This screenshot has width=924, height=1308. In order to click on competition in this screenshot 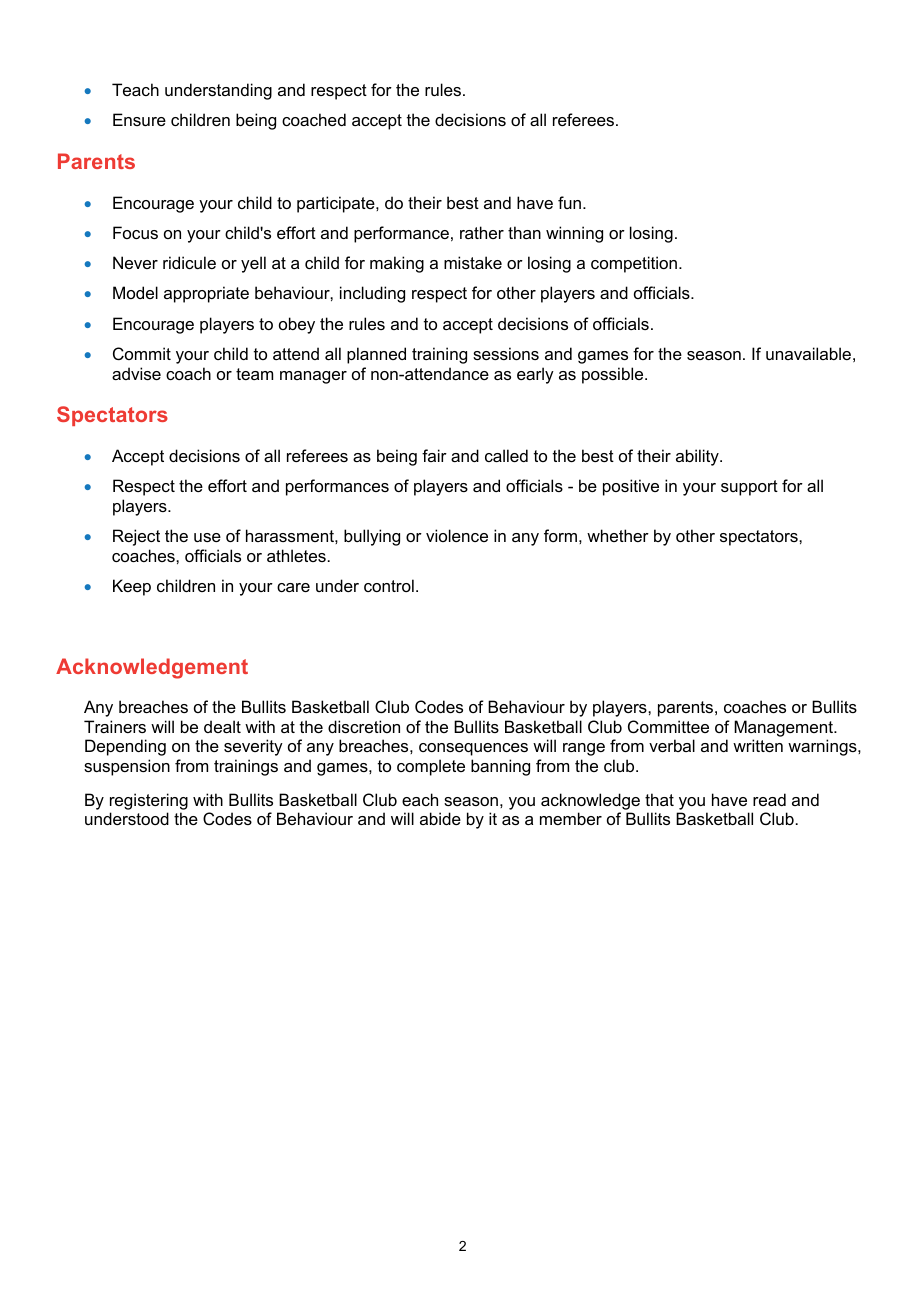, I will do `click(634, 264)`.
